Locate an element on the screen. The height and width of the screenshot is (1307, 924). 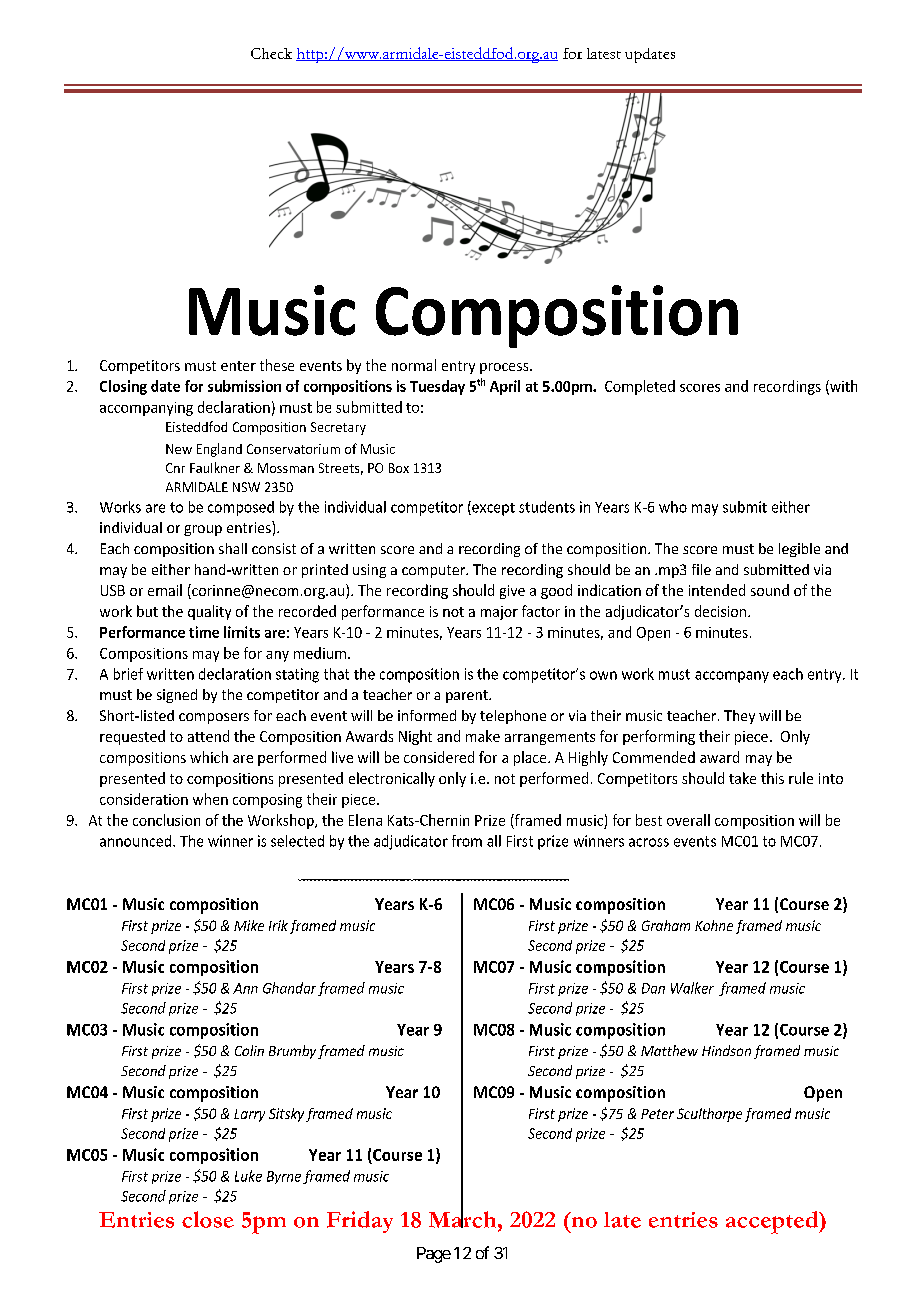
parent is located at coordinates (468, 696).
